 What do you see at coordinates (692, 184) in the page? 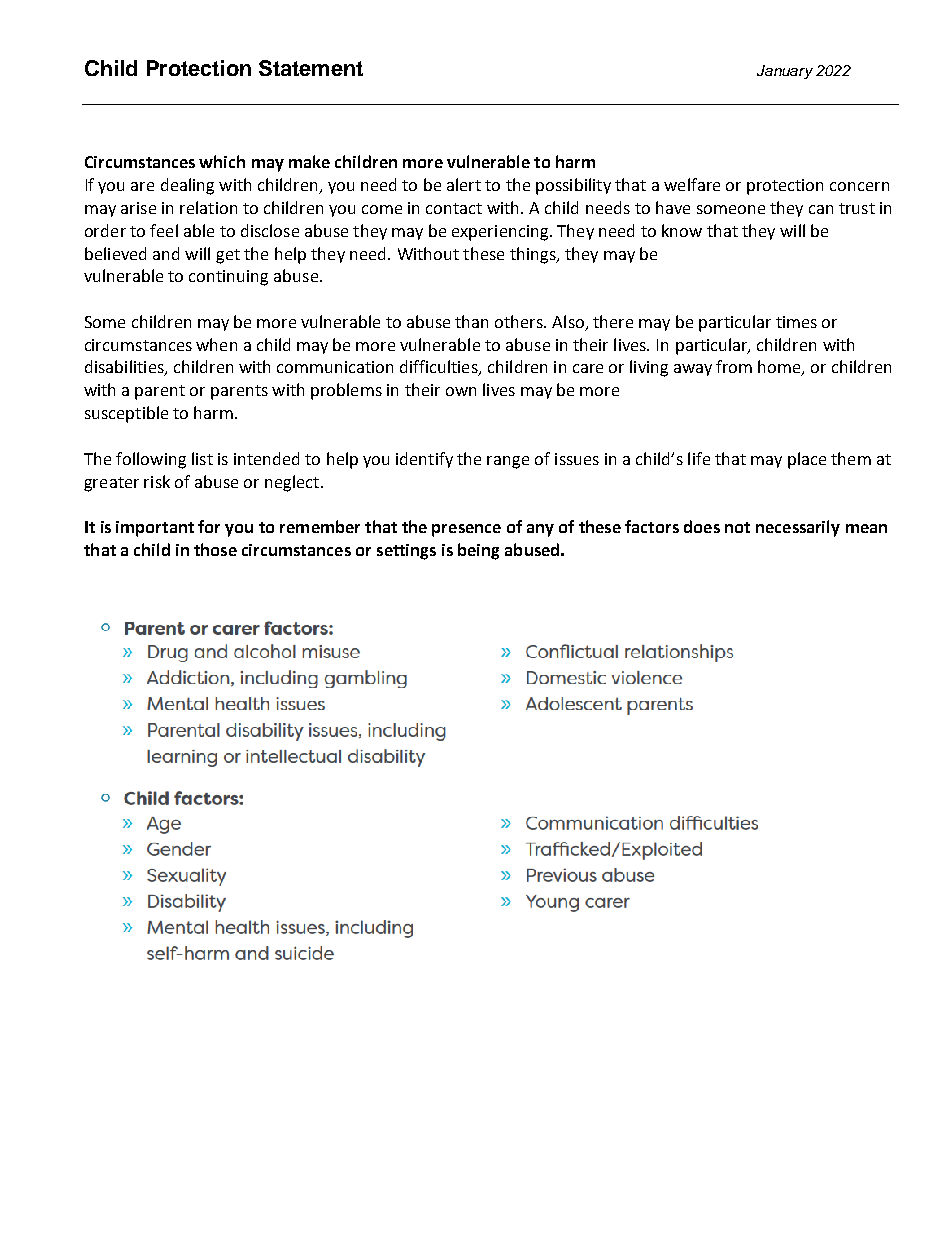
I see `welfare` at bounding box center [692, 184].
